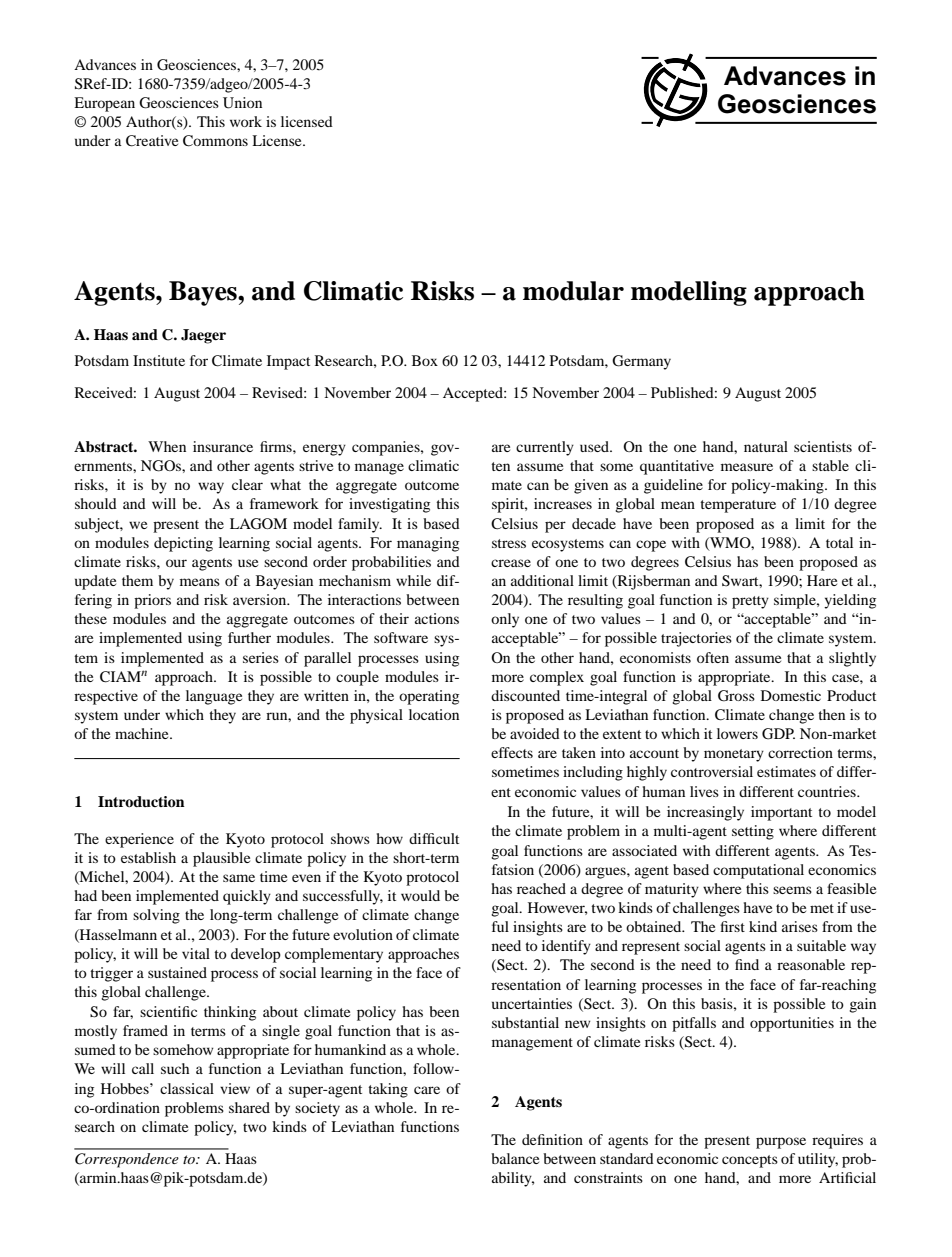  Describe the element at coordinates (127, 1160) in the screenshot. I see `Correspondence` at that location.
